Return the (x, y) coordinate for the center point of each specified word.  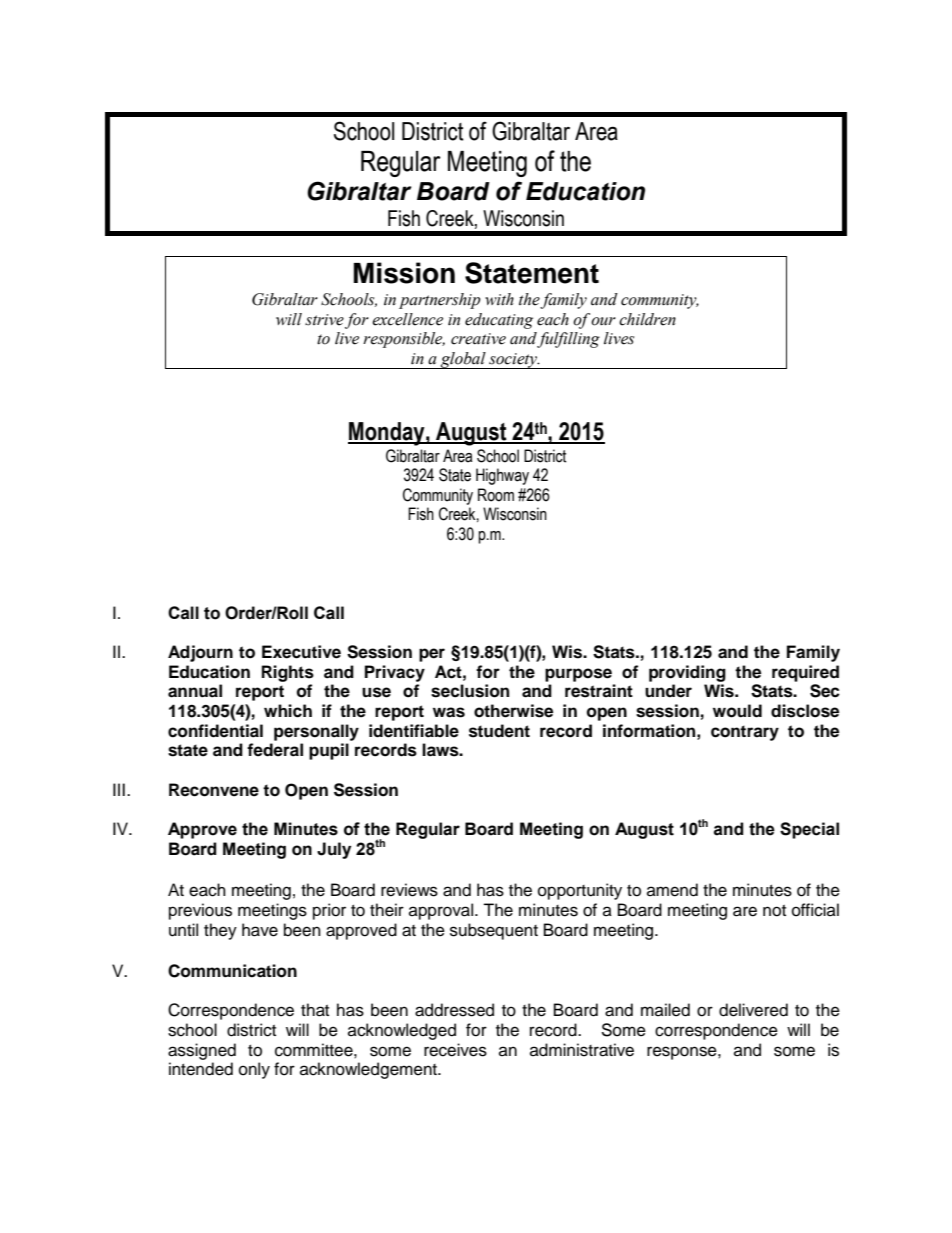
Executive (301, 652)
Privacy (395, 673)
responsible (404, 340)
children (647, 319)
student (499, 731)
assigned (202, 1051)
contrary (745, 733)
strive (324, 320)
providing (687, 673)
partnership (440, 301)
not (774, 911)
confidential (215, 731)
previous (200, 911)
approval (441, 911)
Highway (502, 476)
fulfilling (568, 340)
